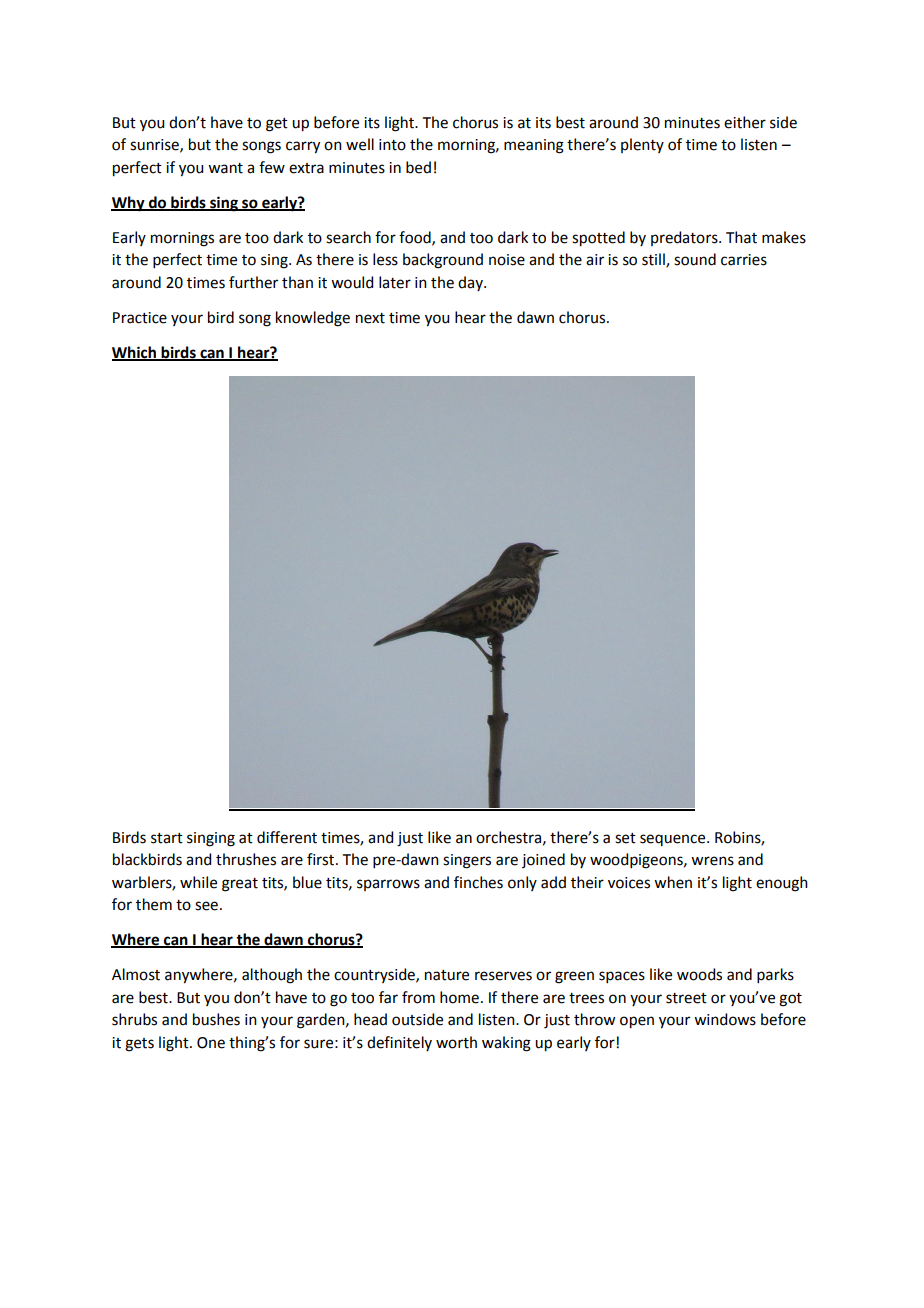 The height and width of the page is (1308, 924). Describe the element at coordinates (674, 840) in the page. I see `sequence` at that location.
